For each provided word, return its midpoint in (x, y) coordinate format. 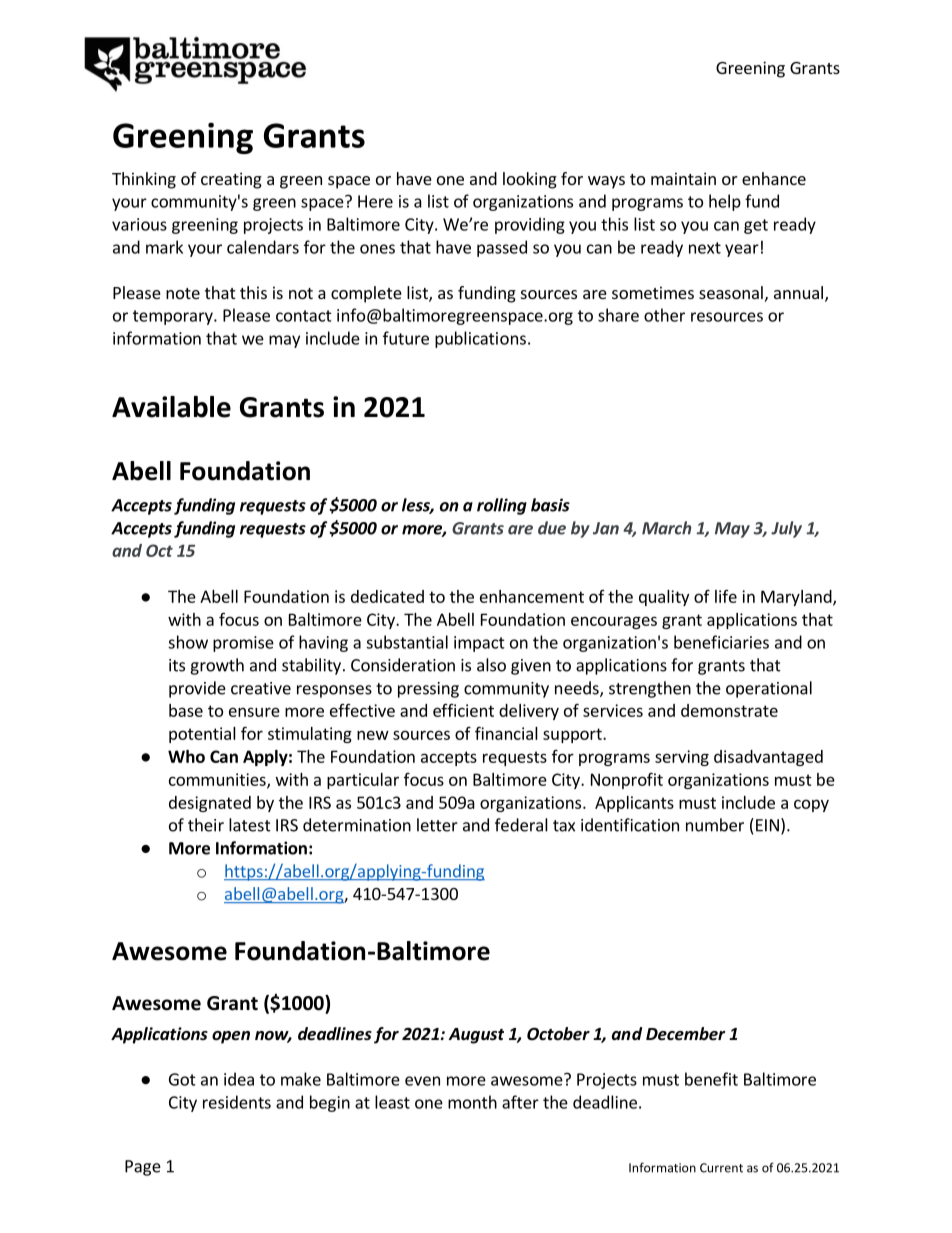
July (786, 529)
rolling (502, 506)
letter (437, 825)
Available (171, 407)
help (725, 202)
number (715, 825)
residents (237, 1102)
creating (231, 180)
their (206, 825)
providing (530, 225)
